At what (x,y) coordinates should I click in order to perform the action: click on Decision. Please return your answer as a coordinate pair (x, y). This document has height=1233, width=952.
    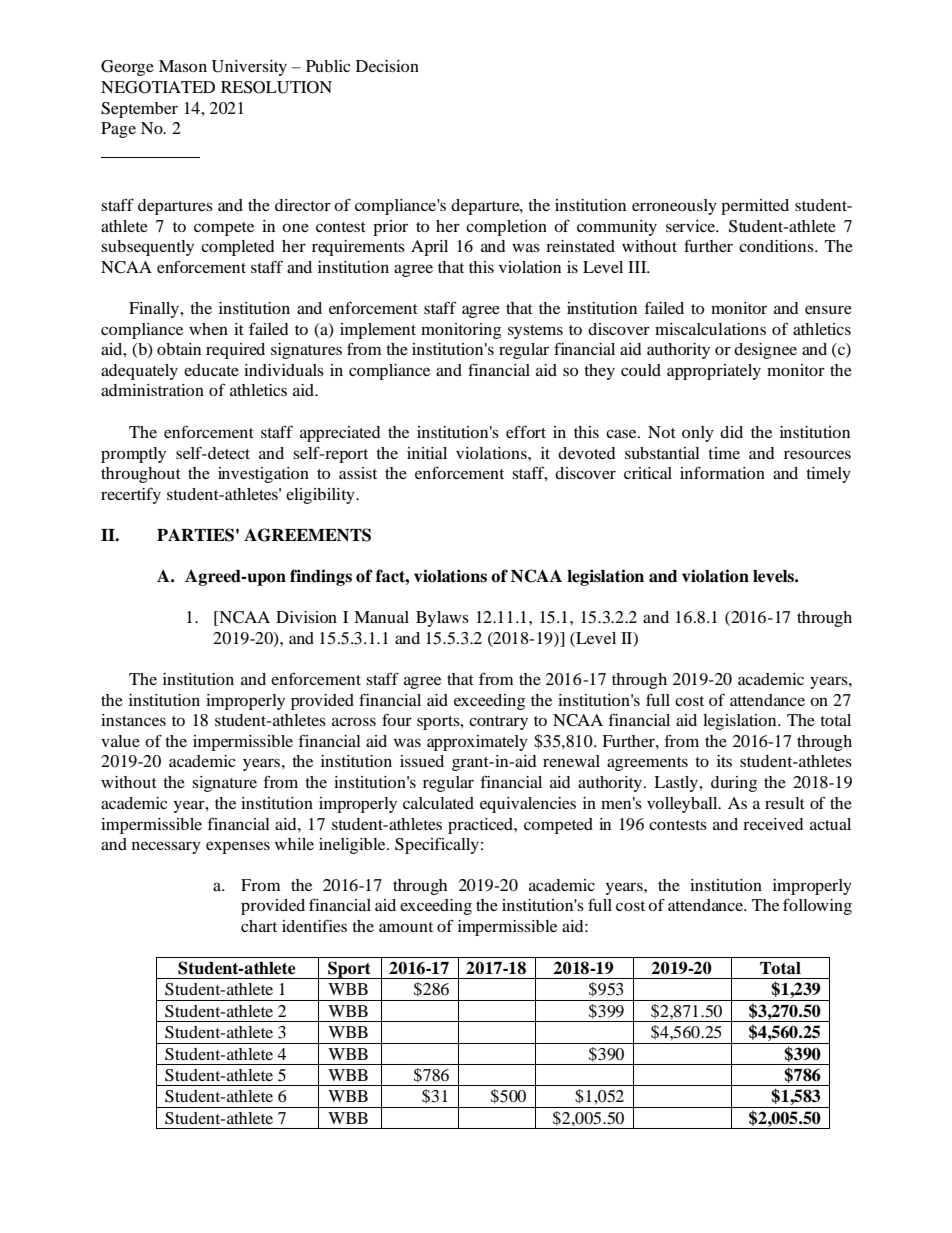
    Looking at the image, I should click on (387, 66).
